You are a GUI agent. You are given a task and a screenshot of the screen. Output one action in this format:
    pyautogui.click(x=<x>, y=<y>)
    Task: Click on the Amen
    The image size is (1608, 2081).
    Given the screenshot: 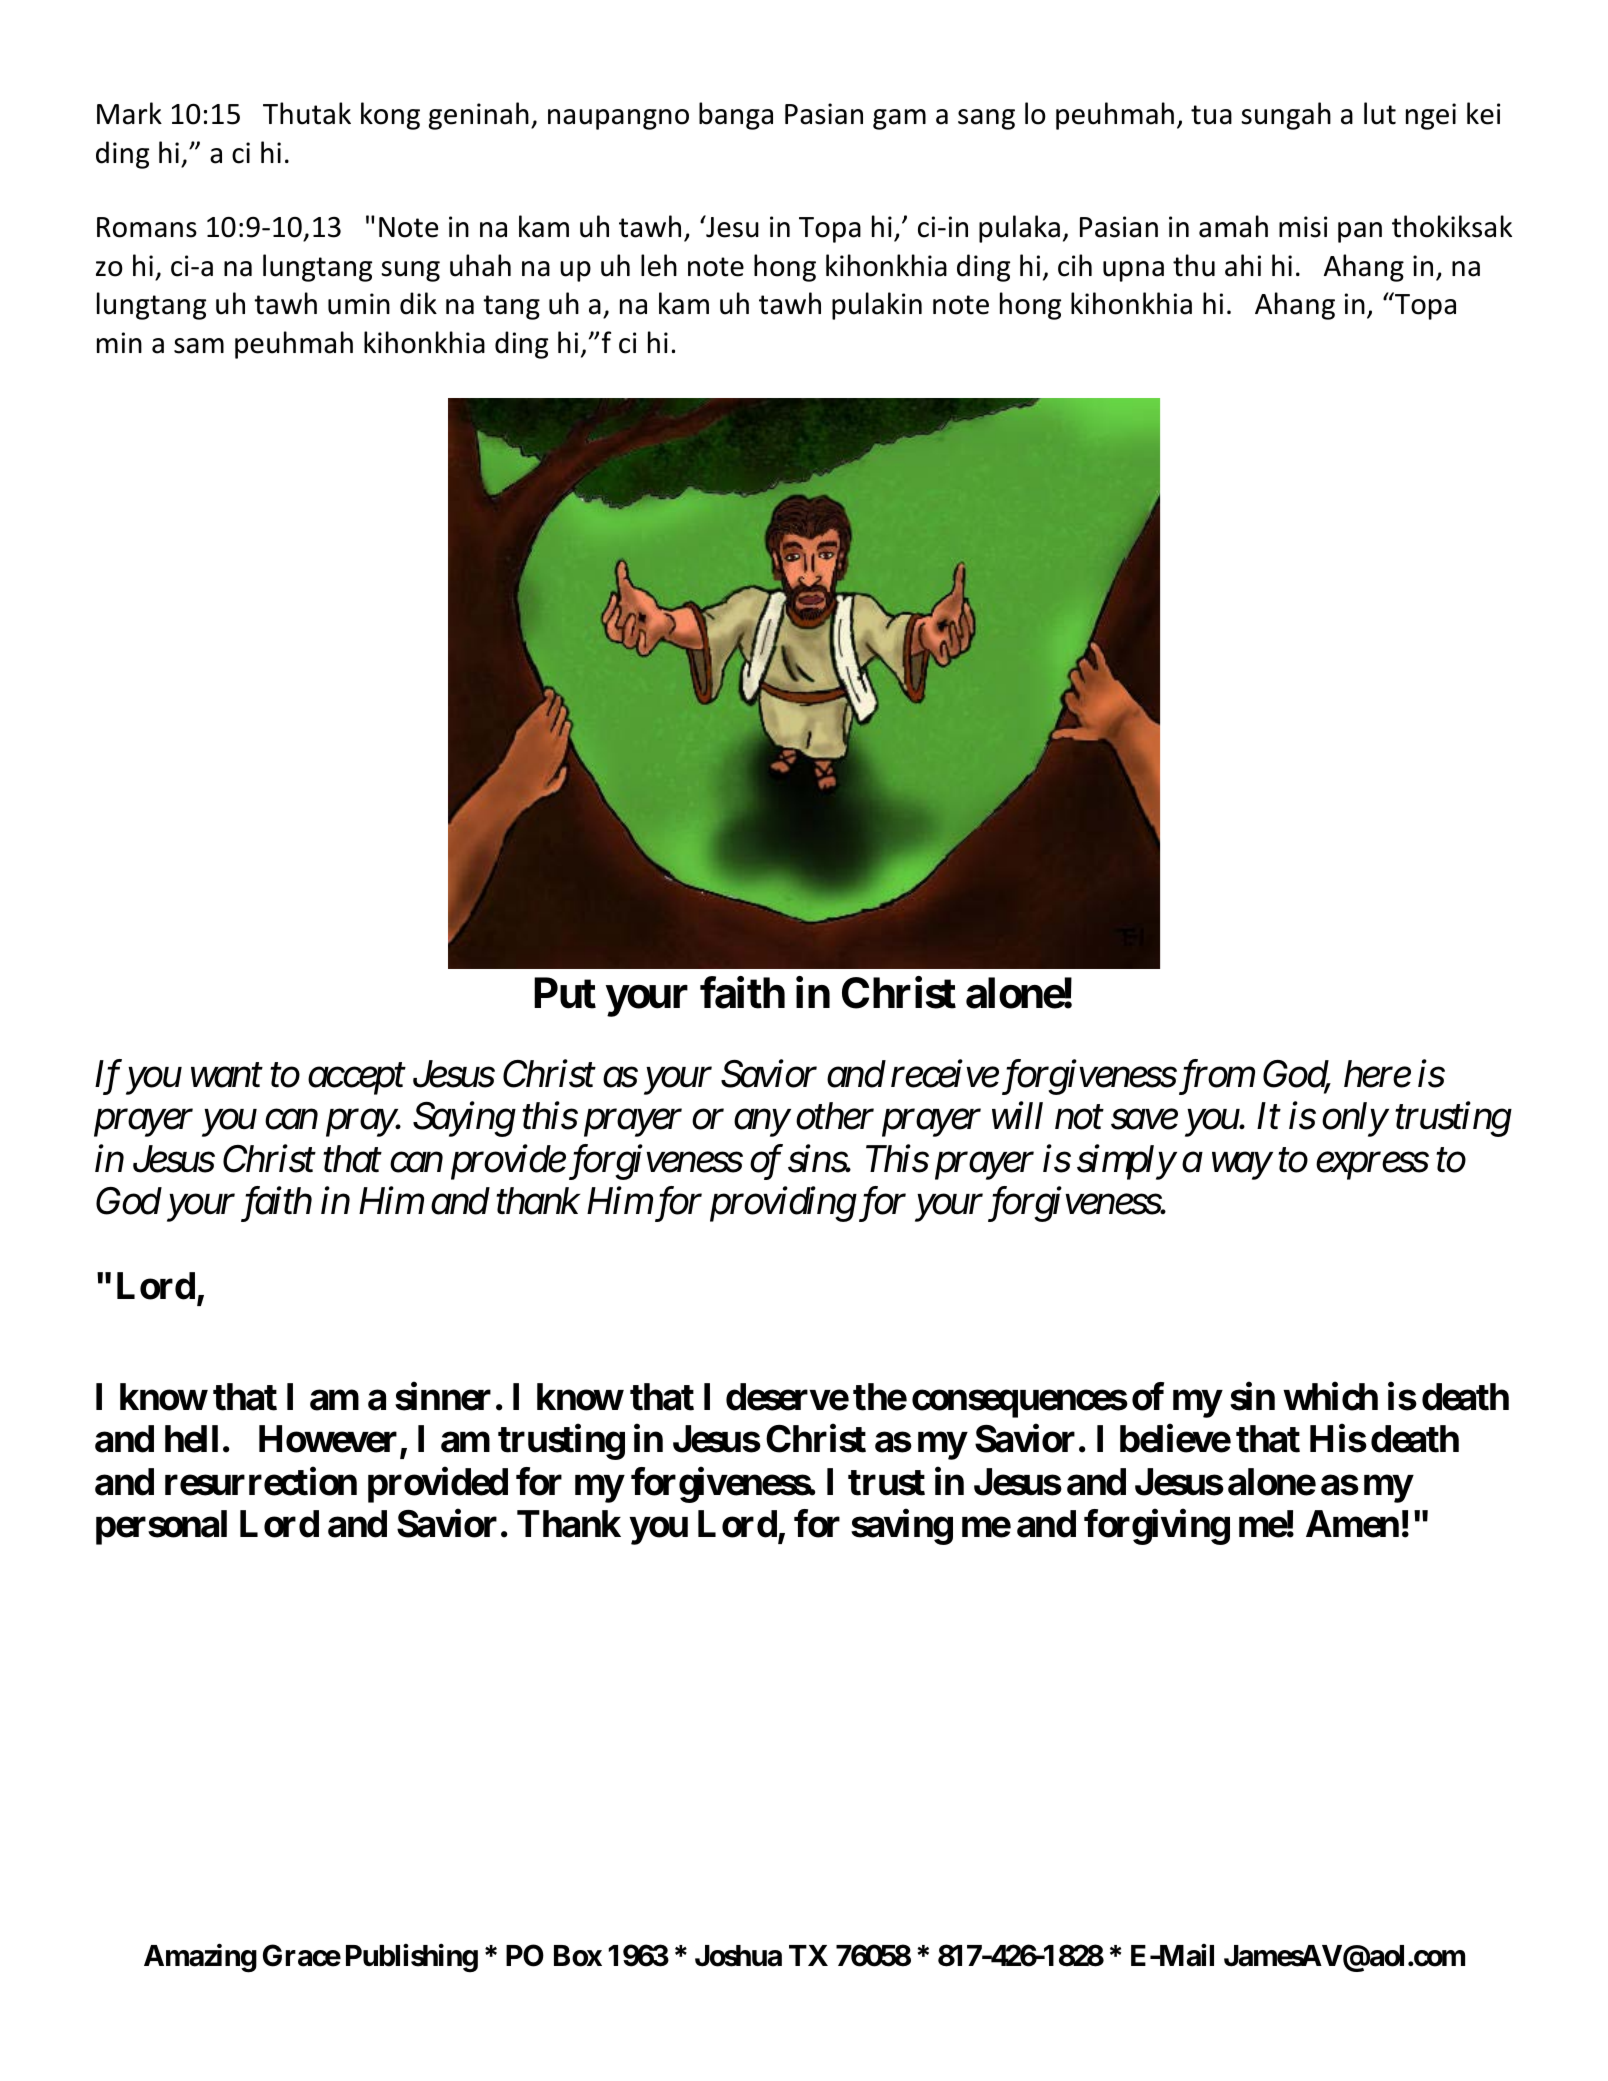 What is the action you would take?
    pyautogui.click(x=1352, y=1524)
